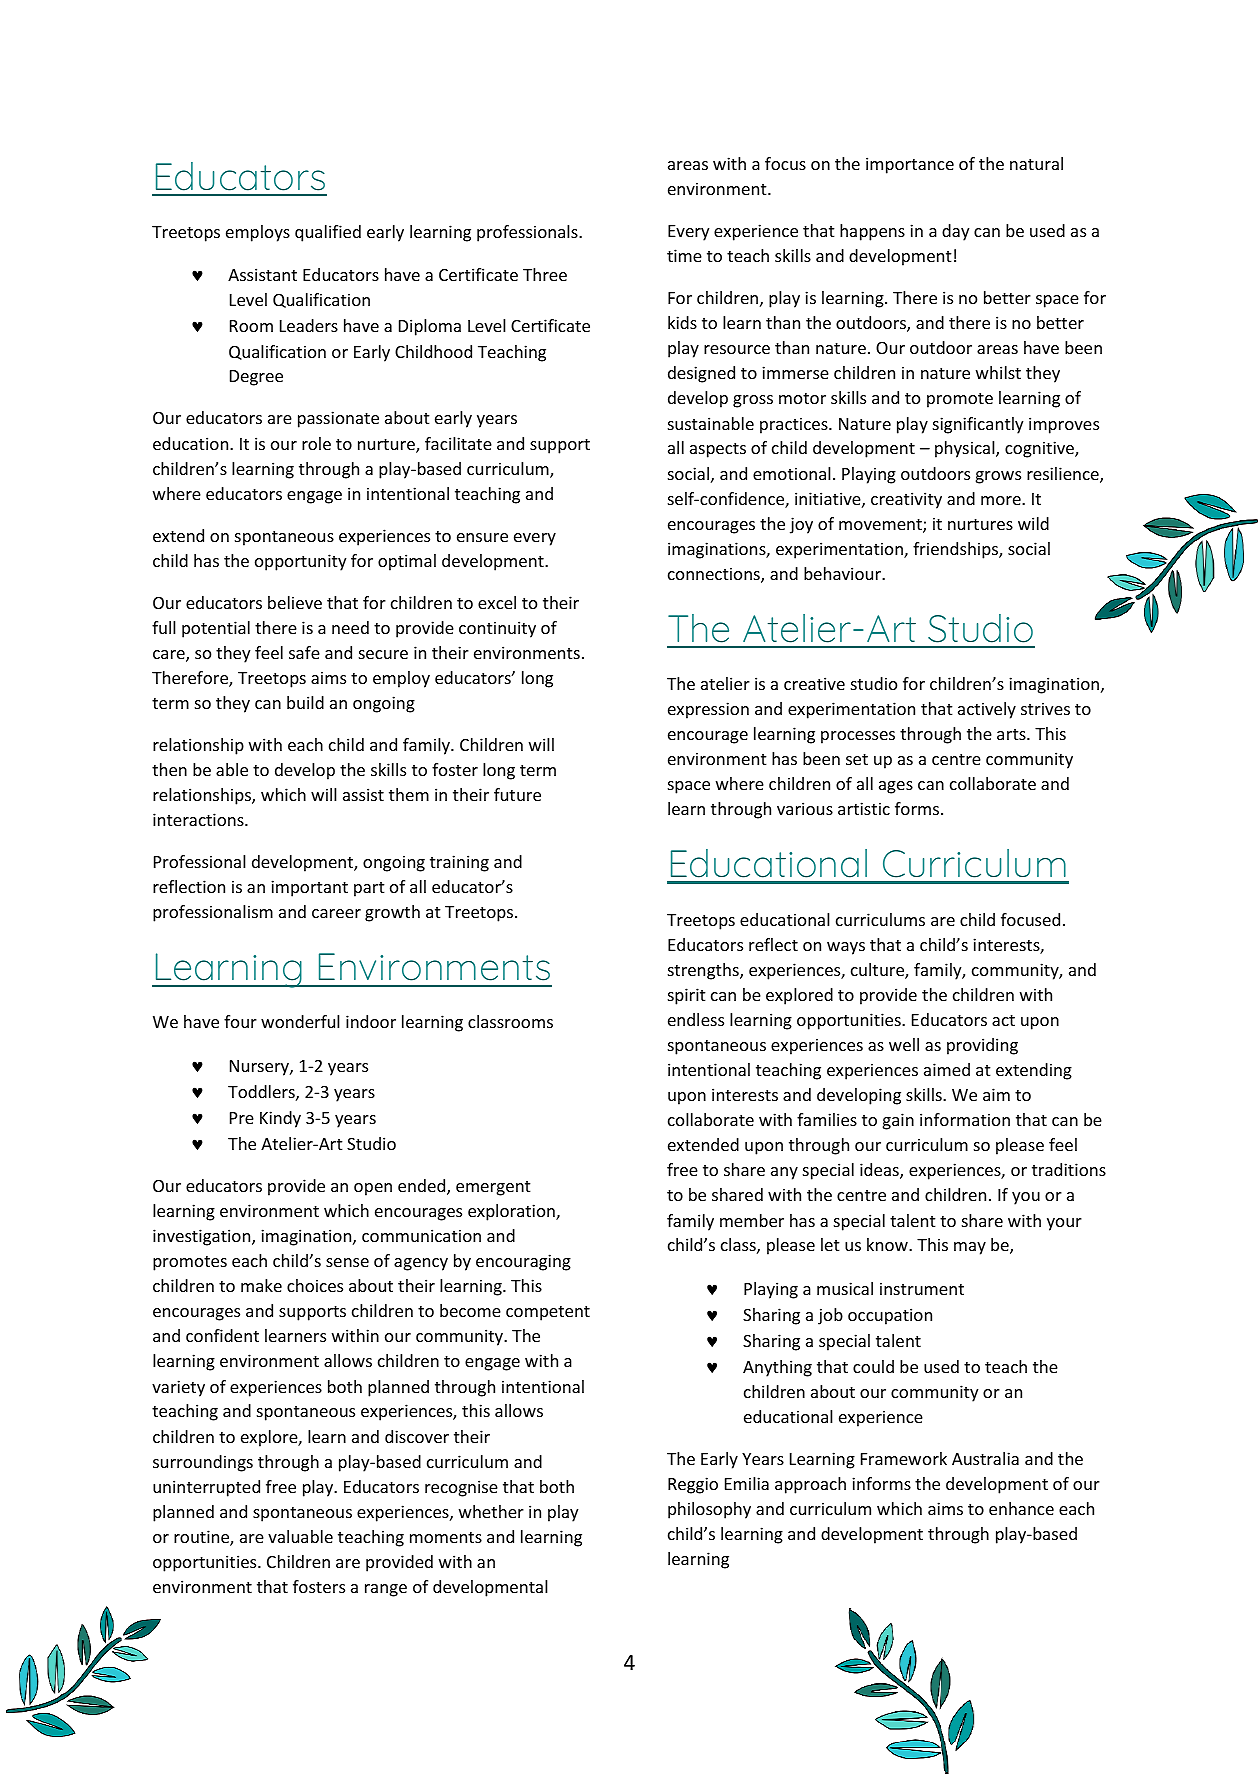 The image size is (1259, 1780). I want to click on day, so click(955, 232).
